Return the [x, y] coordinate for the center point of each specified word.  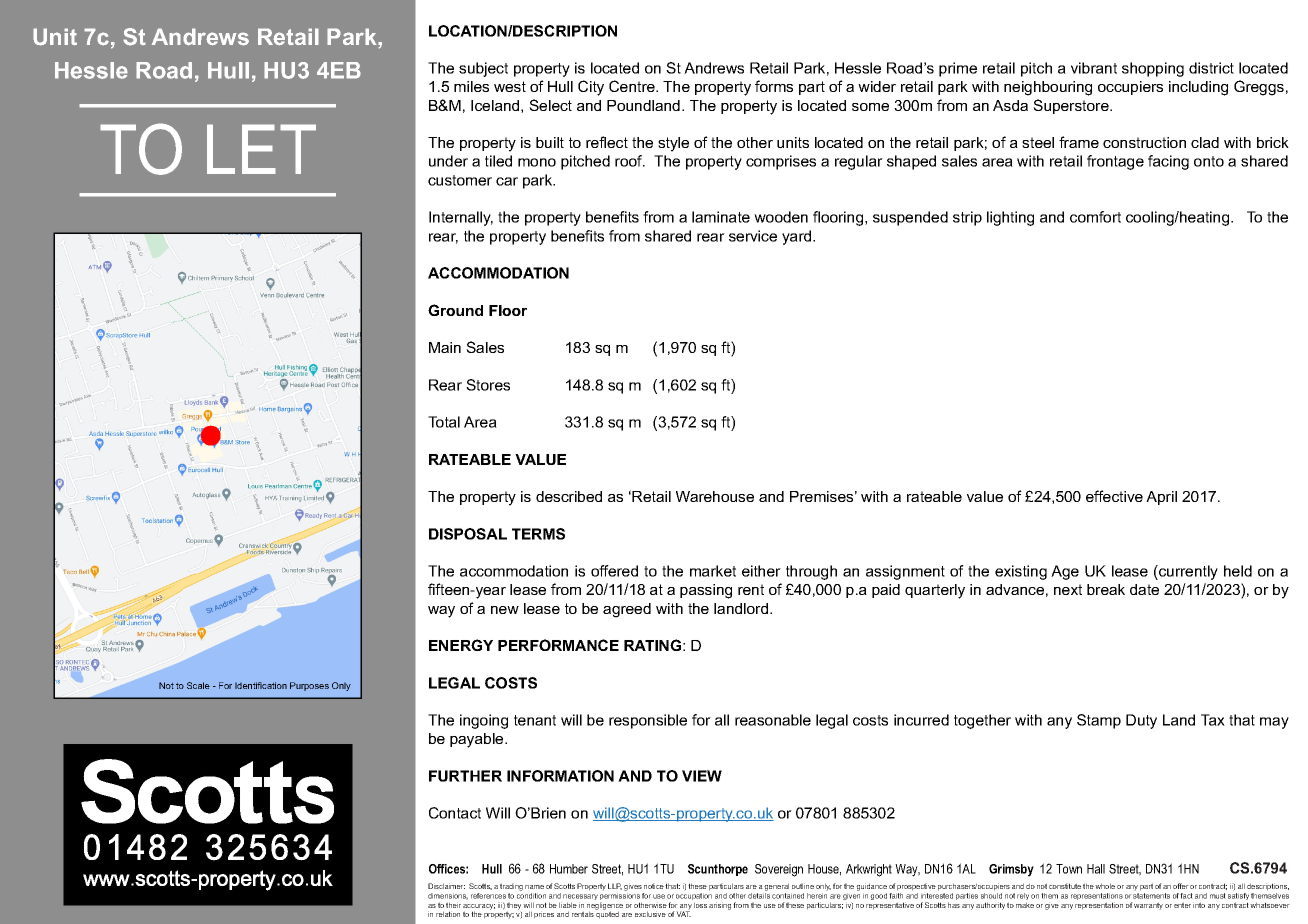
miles [471, 86]
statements [1151, 896]
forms [774, 86]
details [759, 896]
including [1198, 88]
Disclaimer [446, 886]
